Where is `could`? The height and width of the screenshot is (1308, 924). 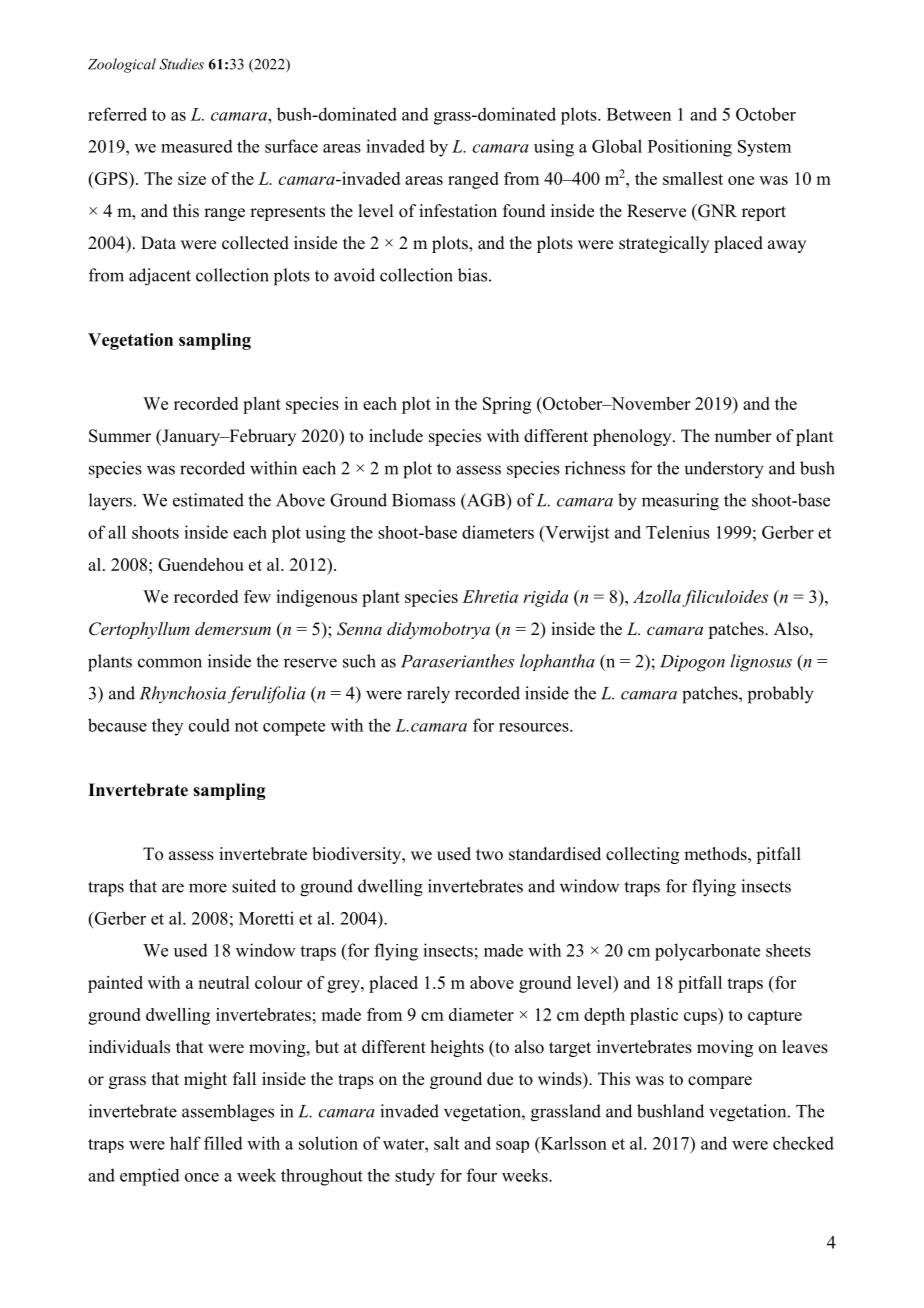
could is located at coordinates (209, 725).
